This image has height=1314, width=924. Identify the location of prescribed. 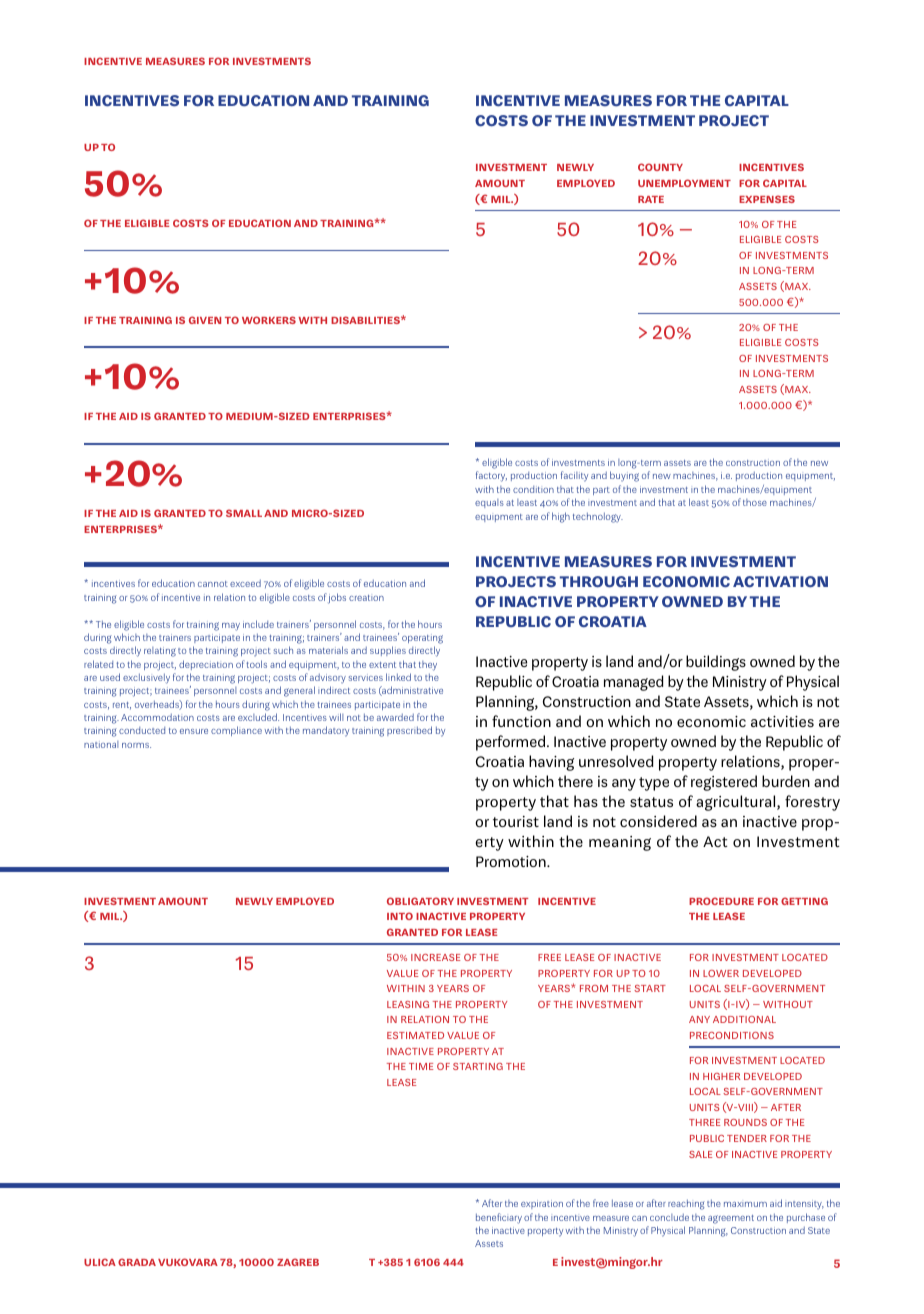
(409, 731).
